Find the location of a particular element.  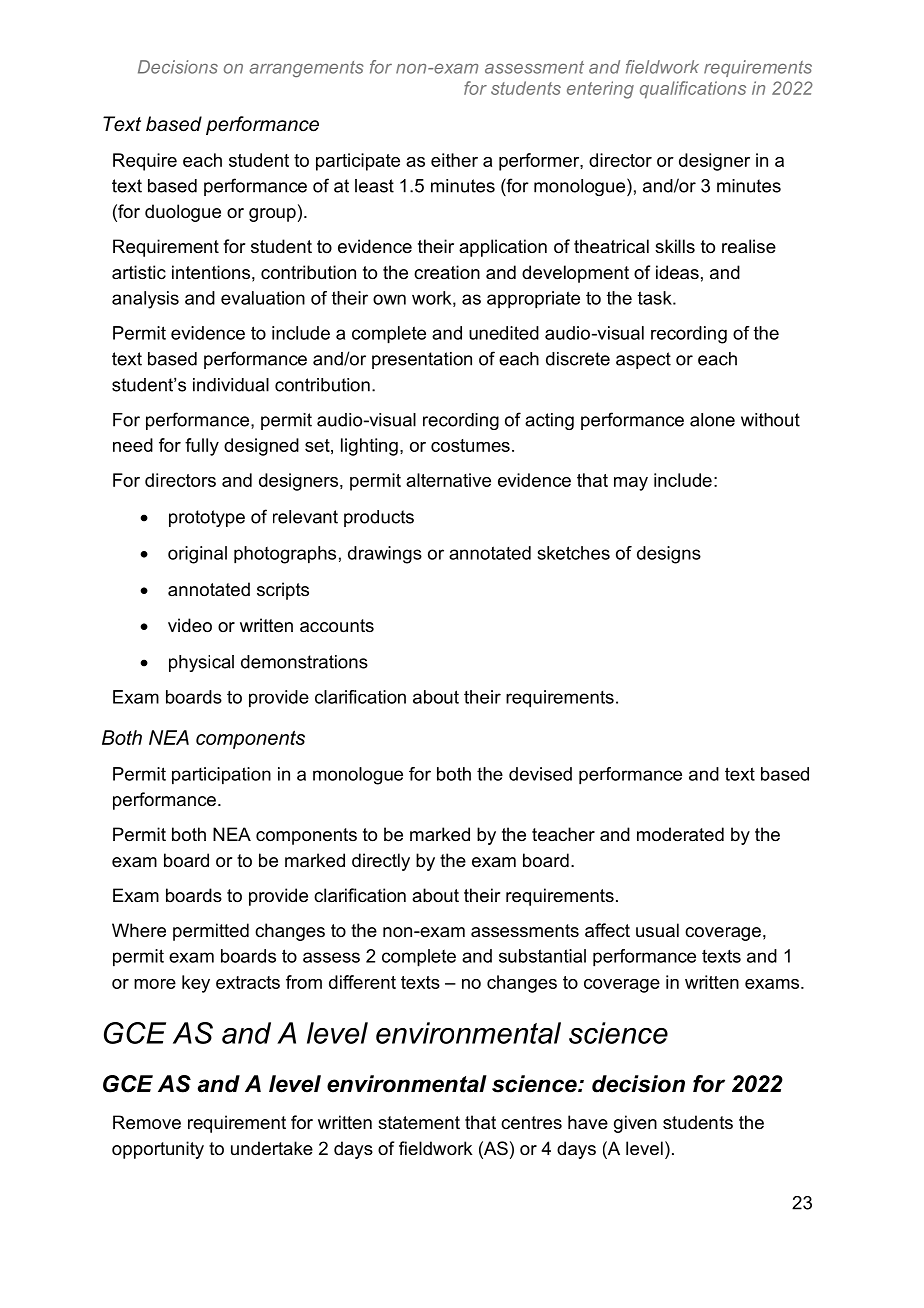

qualifications is located at coordinates (693, 90).
